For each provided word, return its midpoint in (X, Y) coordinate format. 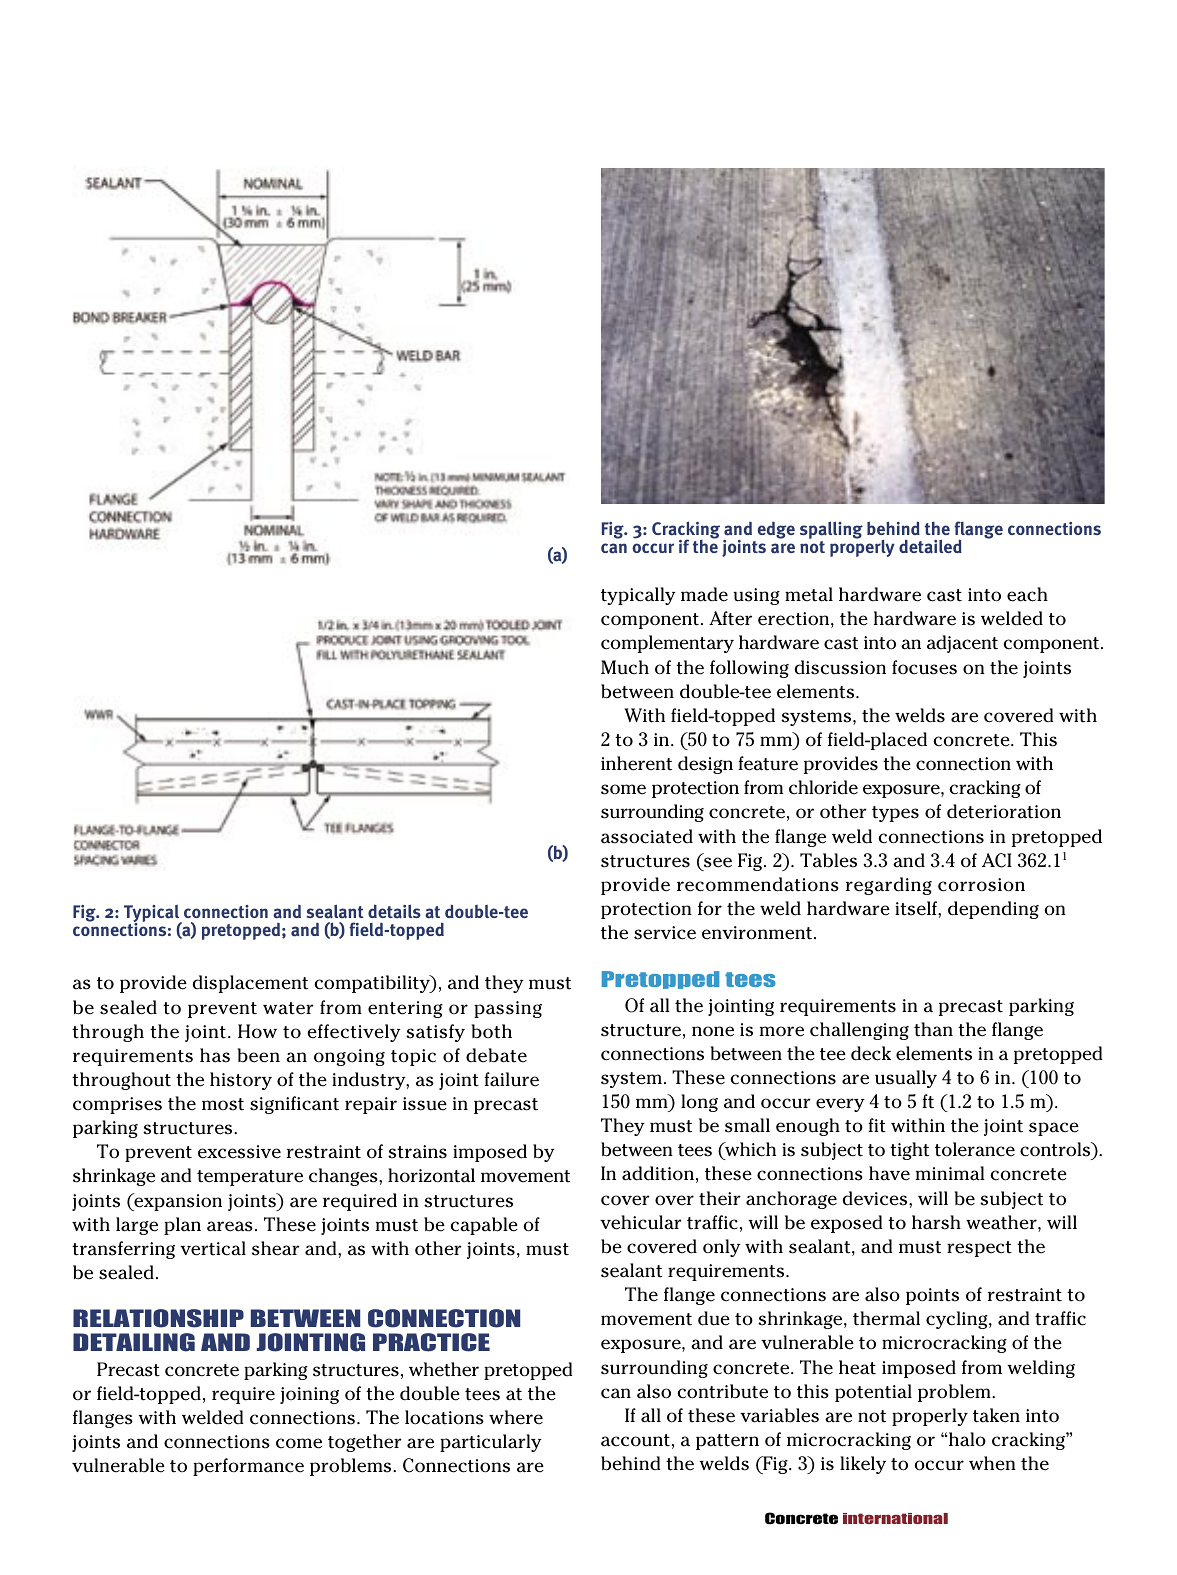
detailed (930, 546)
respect (979, 1249)
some (623, 789)
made (704, 594)
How (257, 1031)
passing (508, 1009)
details (394, 911)
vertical (213, 1248)
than (933, 1029)
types (895, 814)
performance (248, 1467)
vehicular (641, 1222)
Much (625, 667)
